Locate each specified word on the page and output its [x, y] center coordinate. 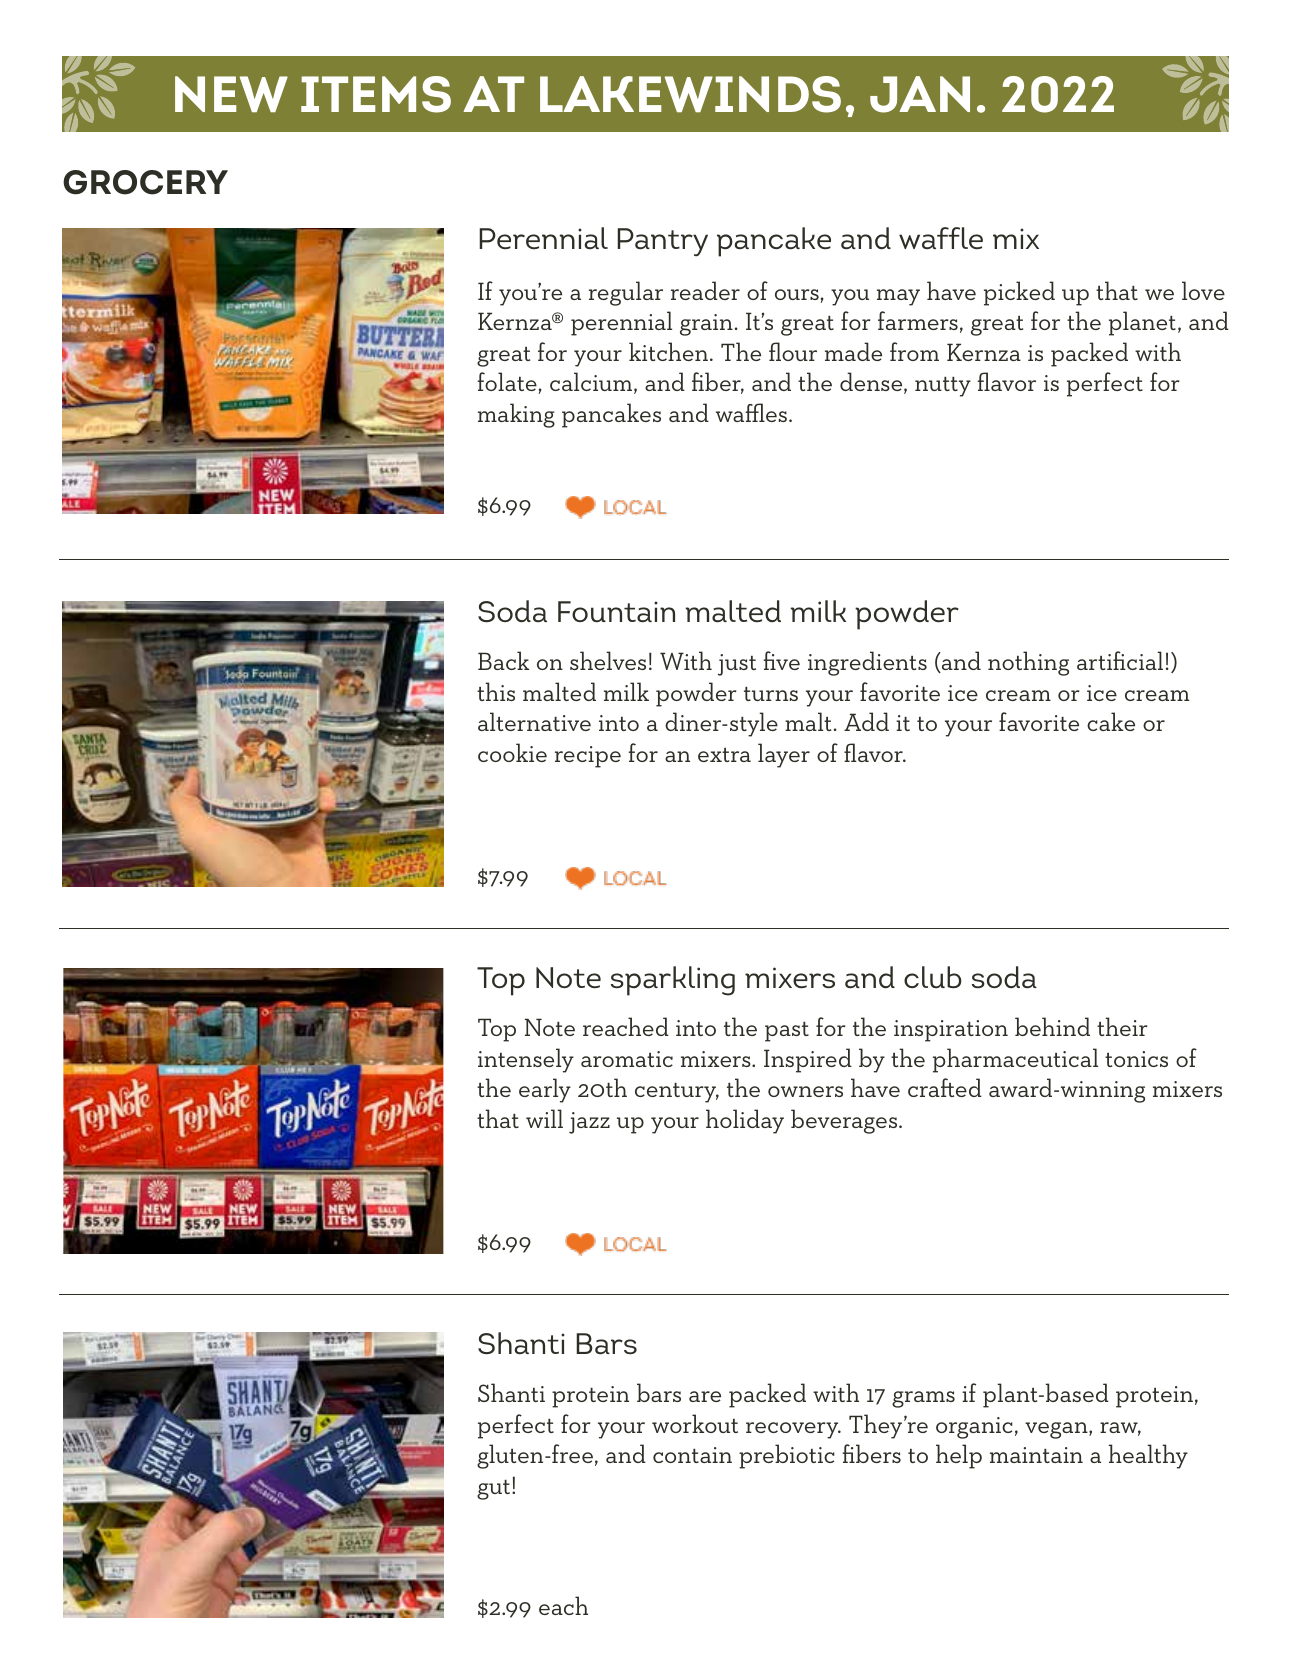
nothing [1028, 663]
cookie [512, 752]
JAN [920, 94]
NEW [231, 94]
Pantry [662, 242]
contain [692, 1455]
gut [495, 1490]
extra [724, 755]
